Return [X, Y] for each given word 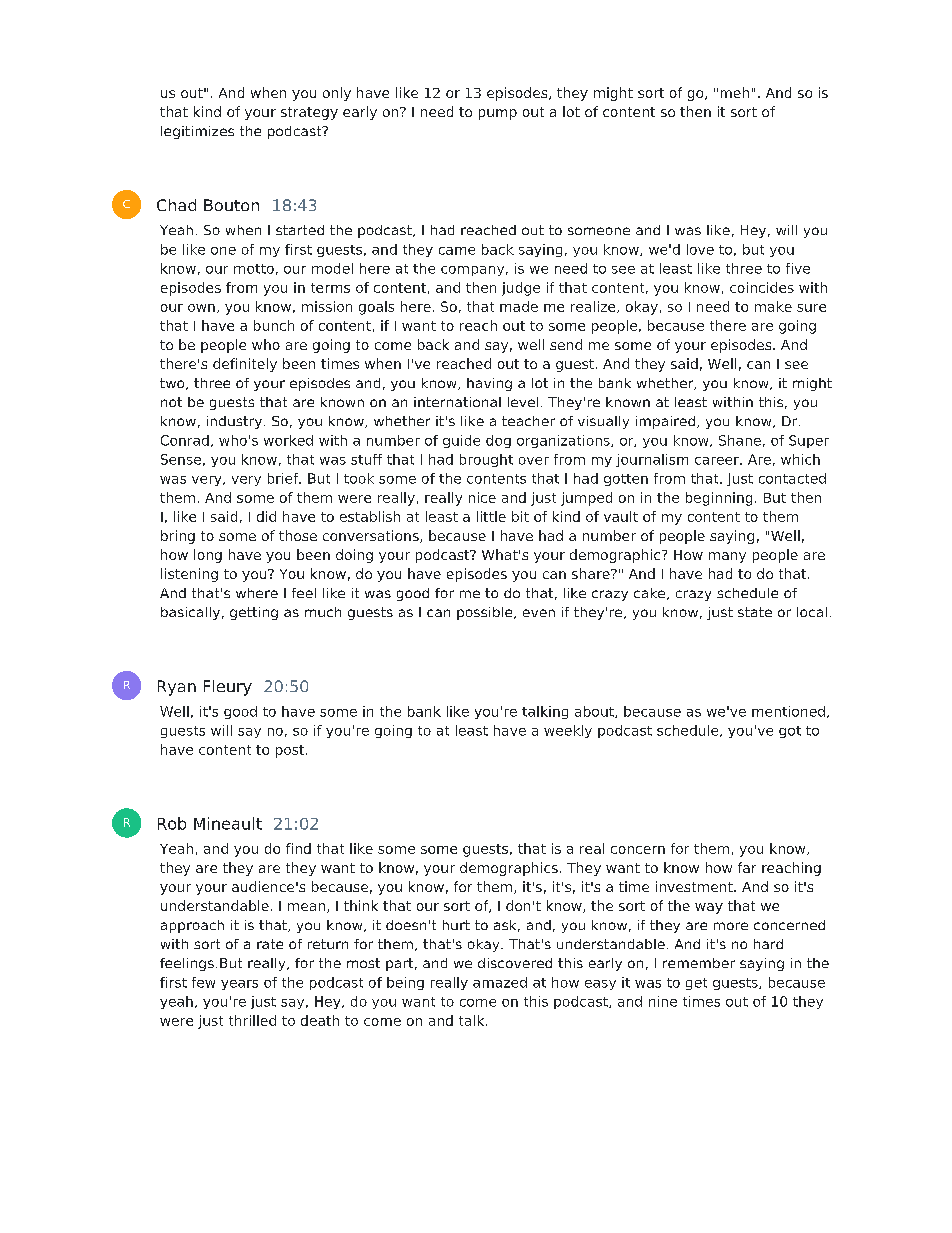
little [491, 516]
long [208, 556]
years [239, 985]
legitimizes [197, 132]
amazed [500, 982]
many [727, 557]
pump [498, 114]
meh [735, 92]
